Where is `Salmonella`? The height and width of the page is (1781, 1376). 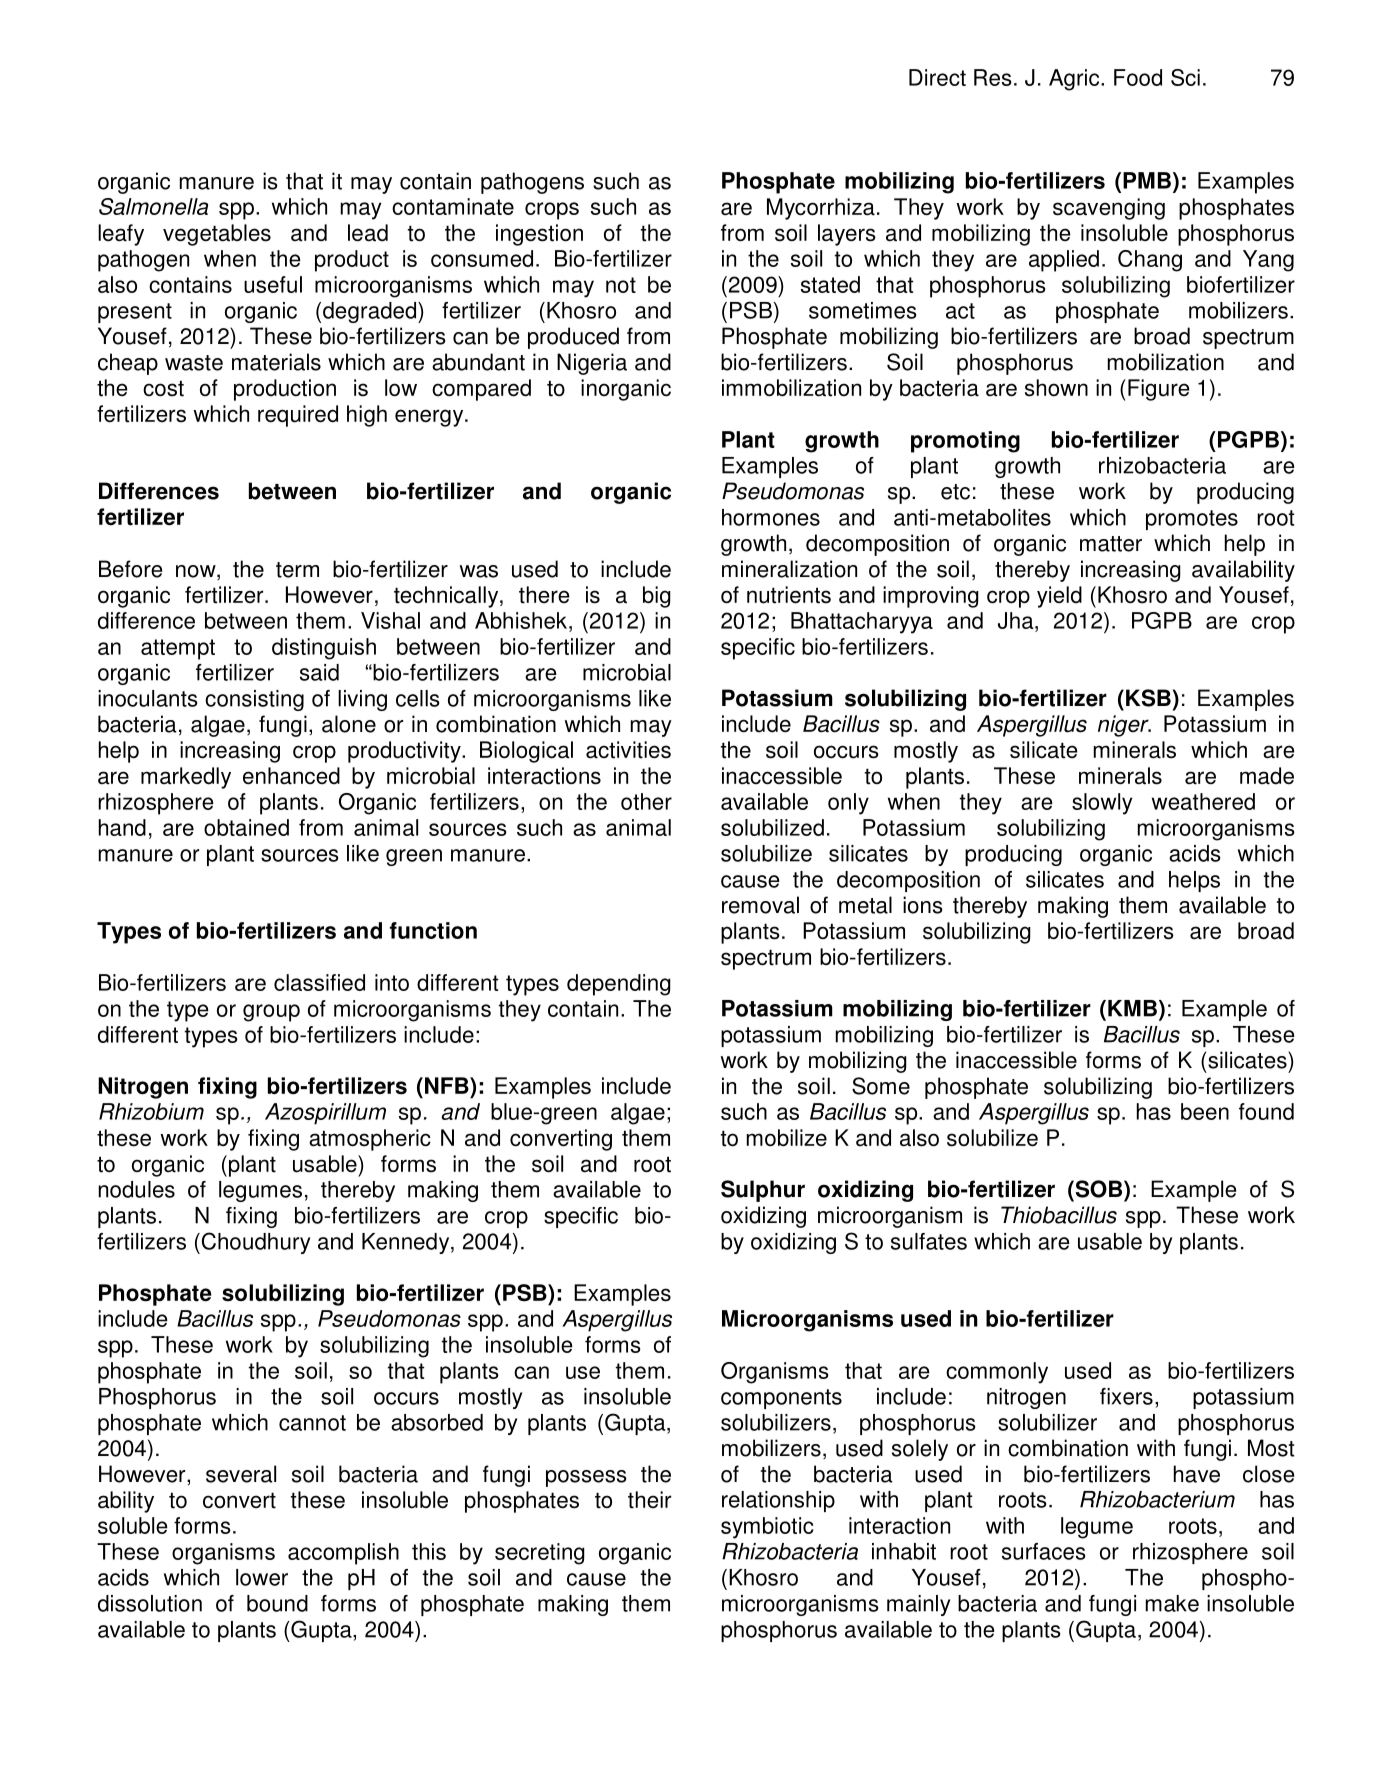
Salmonella is located at coordinates (153, 206).
